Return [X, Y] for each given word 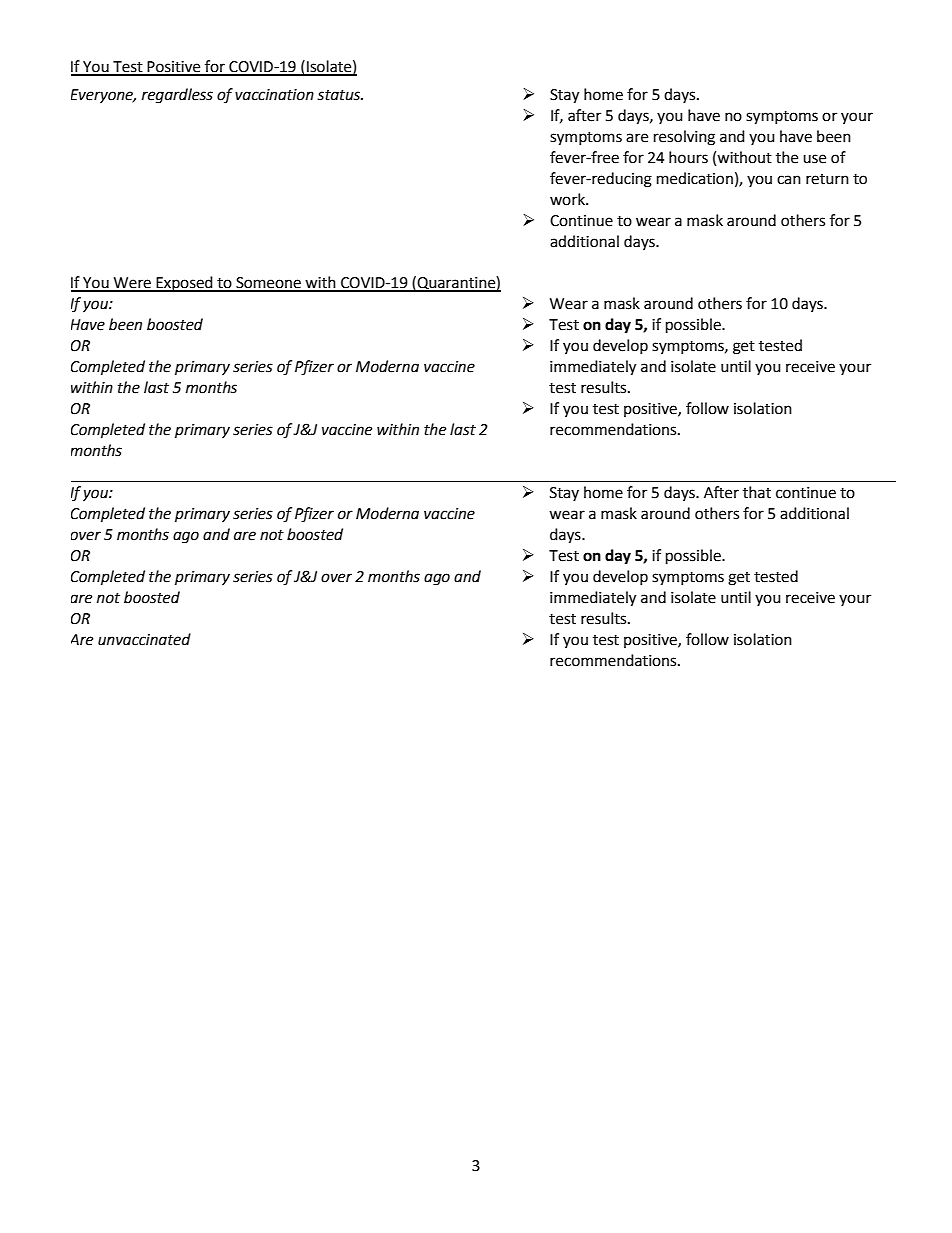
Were [132, 284]
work [568, 199]
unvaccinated [144, 639]
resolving [684, 138]
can [789, 180]
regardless [177, 96]
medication [695, 178]
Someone [268, 284]
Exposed [185, 284]
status [340, 95]
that [757, 492]
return [827, 179]
